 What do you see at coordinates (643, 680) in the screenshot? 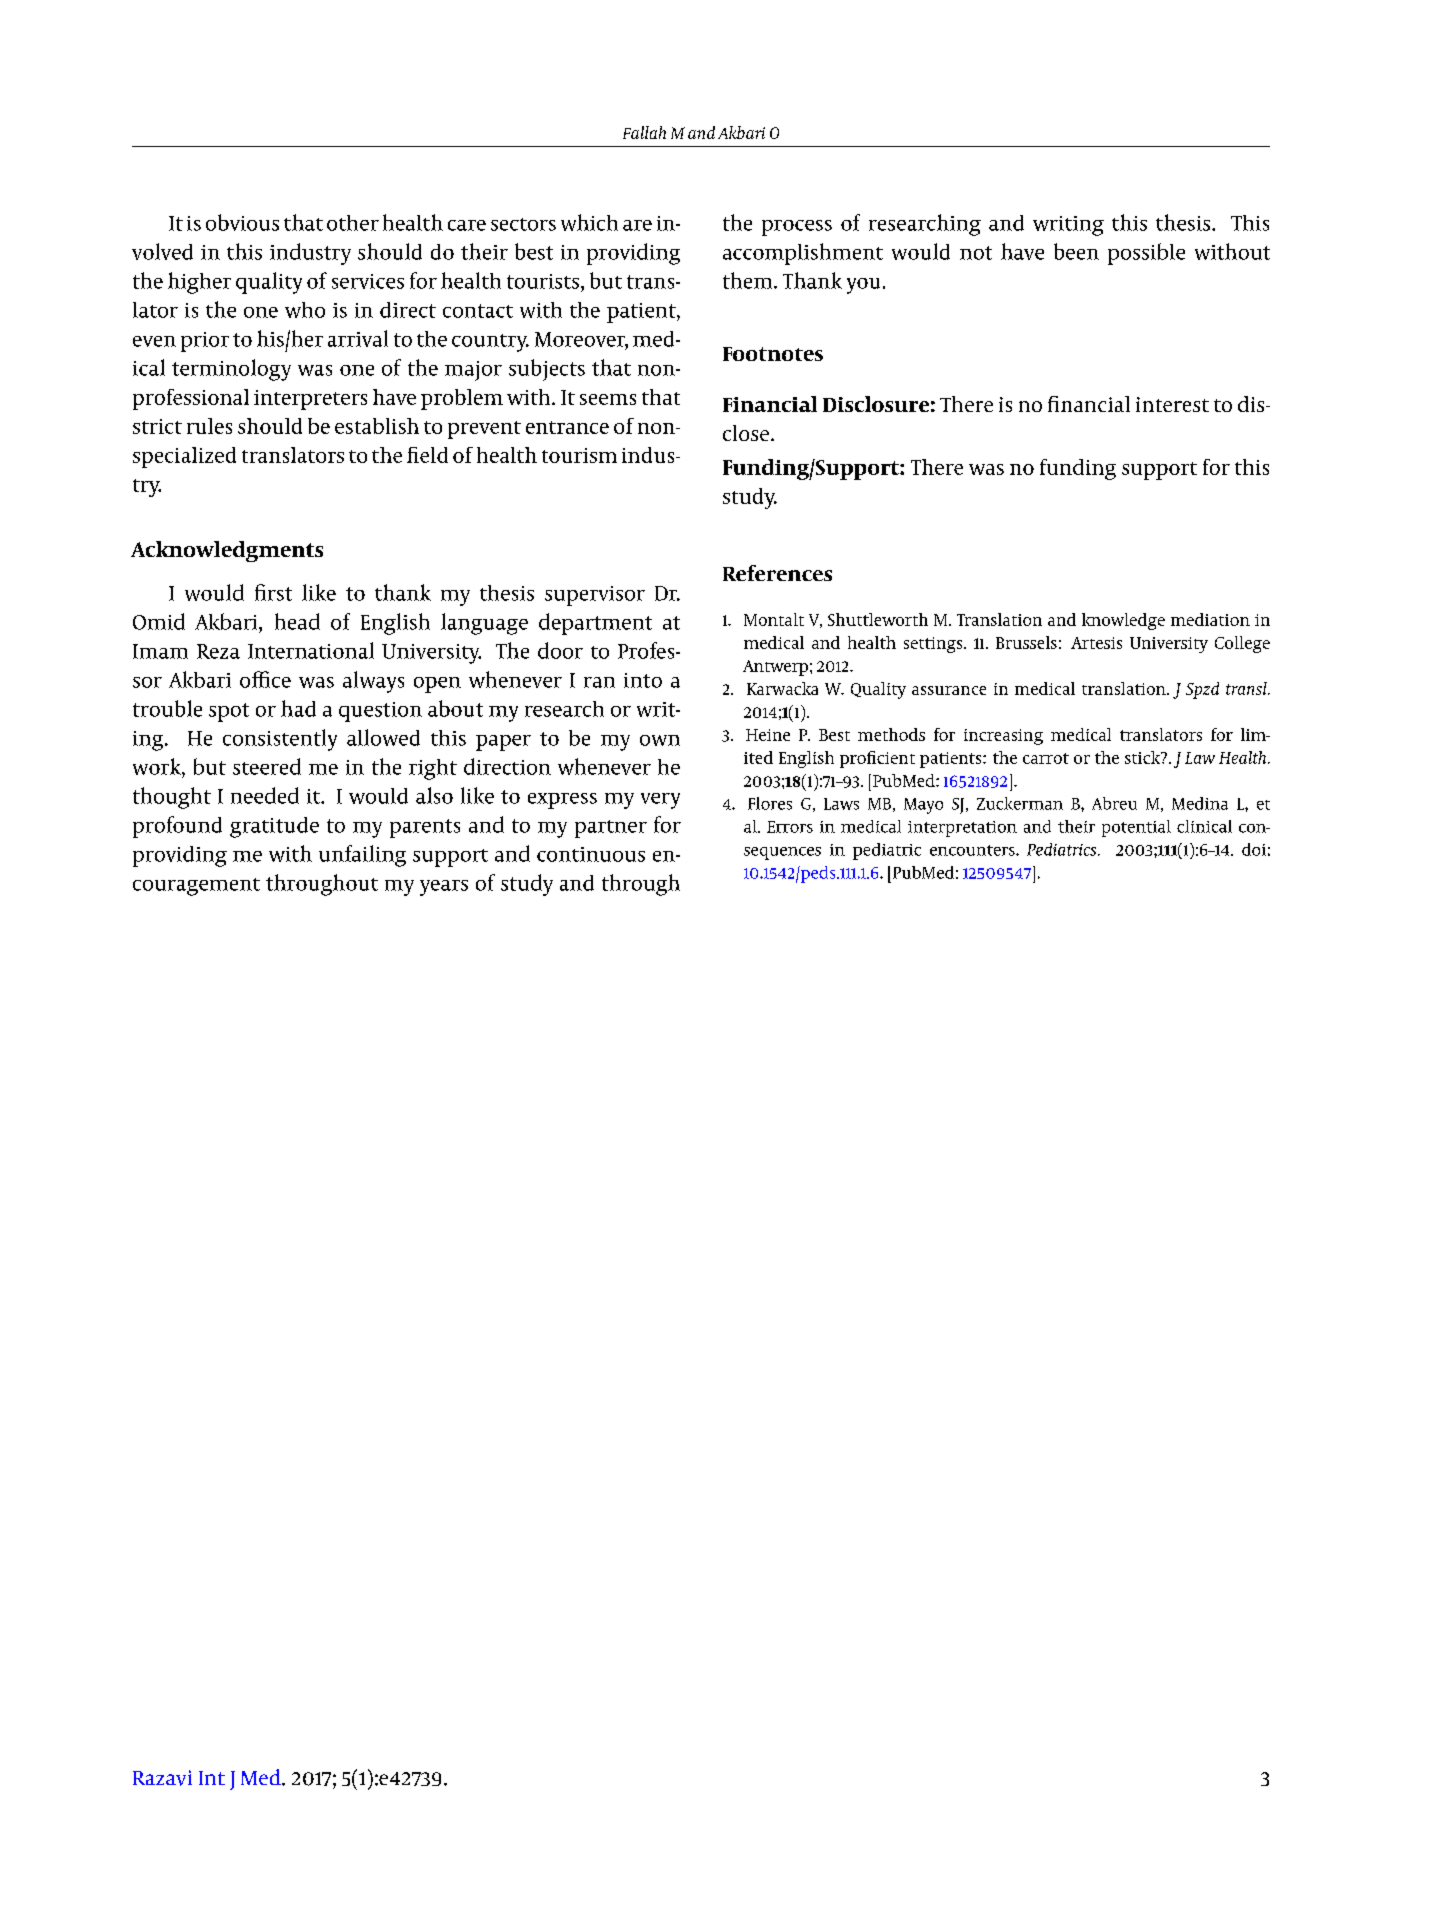
I see `into` at bounding box center [643, 680].
